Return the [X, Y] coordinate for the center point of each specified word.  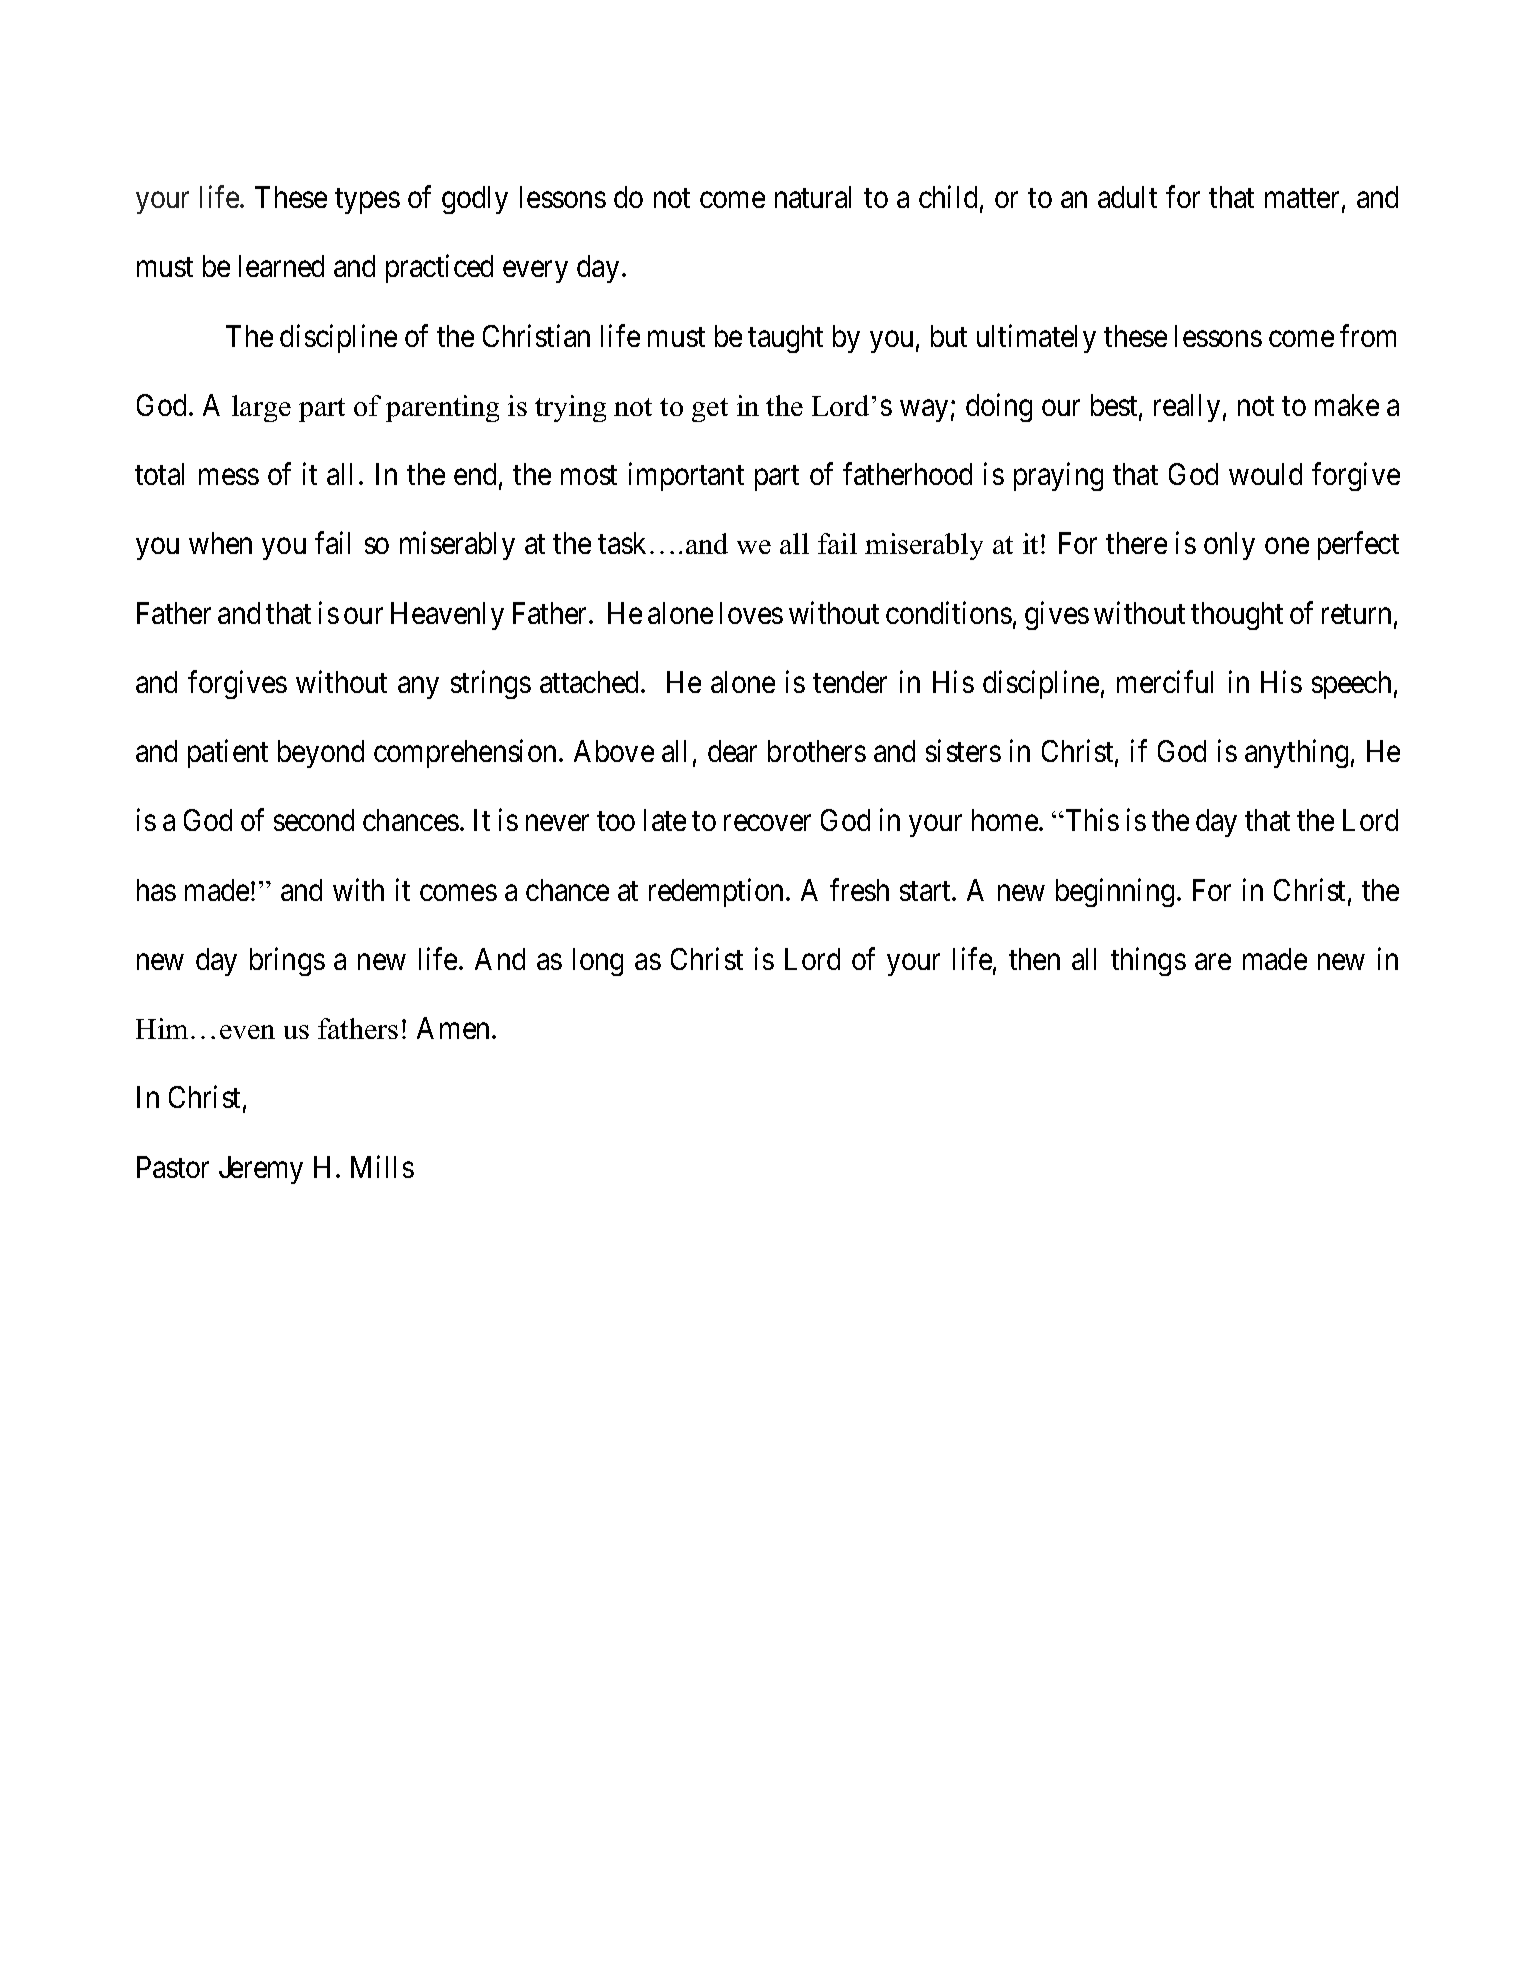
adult [1127, 197]
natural [813, 197]
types [367, 201]
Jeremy [261, 1170]
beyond [321, 754]
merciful [1165, 681]
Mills [382, 1166]
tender [850, 682]
